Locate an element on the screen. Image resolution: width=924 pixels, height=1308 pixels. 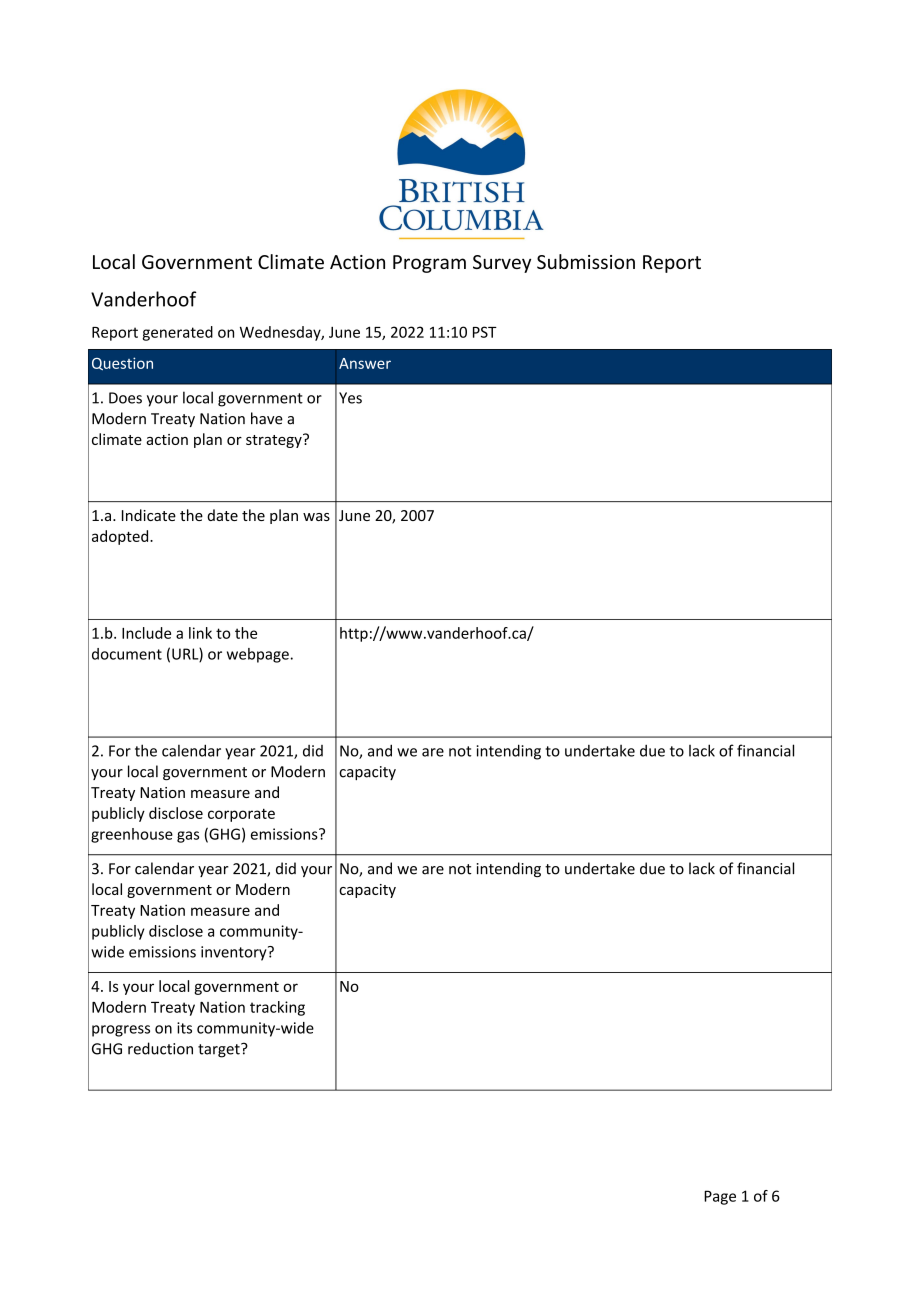
corporate is located at coordinates (241, 815).
